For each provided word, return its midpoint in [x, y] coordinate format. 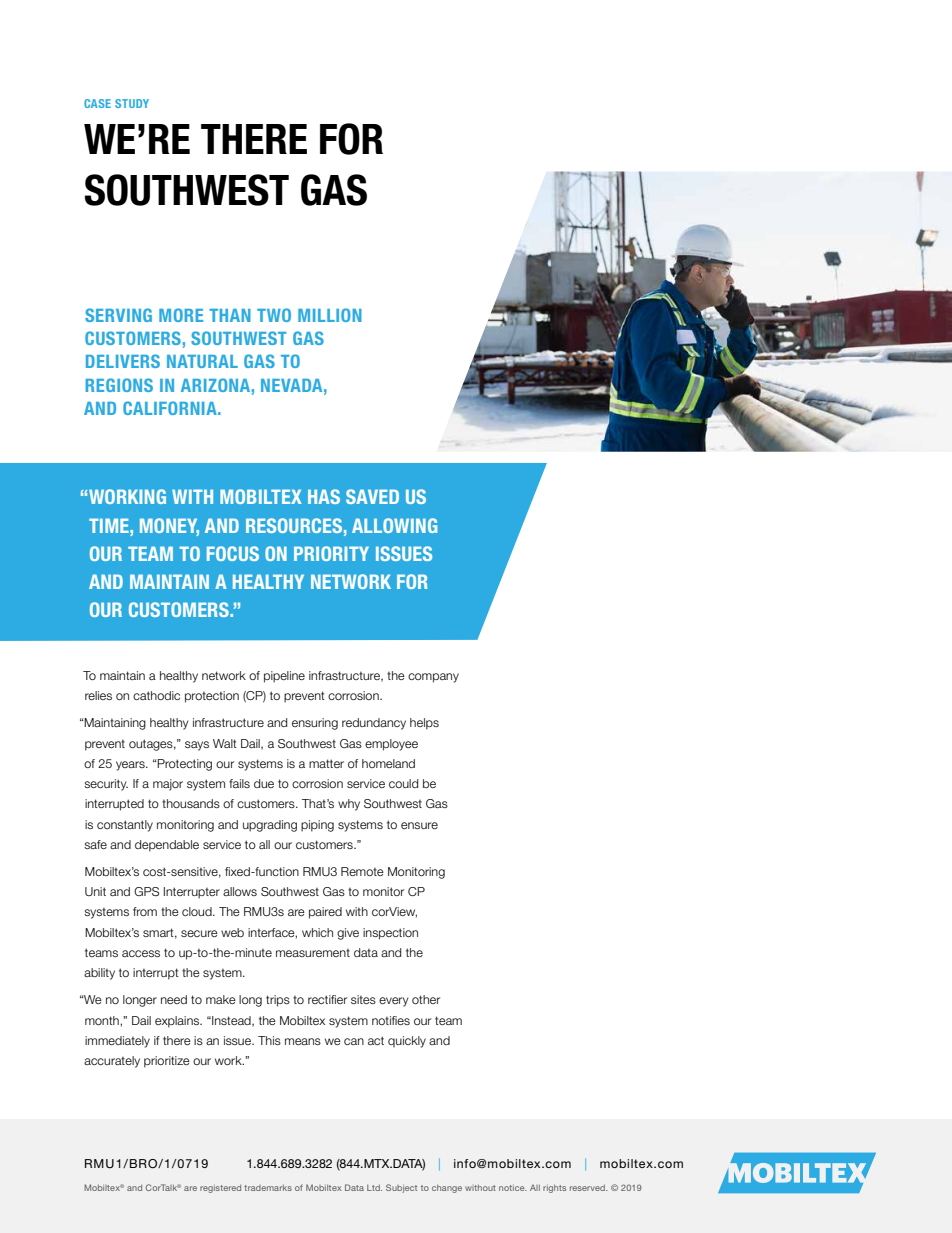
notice [513, 1188]
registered [220, 1189]
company [433, 678]
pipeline [284, 677]
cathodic [156, 695]
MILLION [330, 315]
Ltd [374, 1188]
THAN [230, 315]
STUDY [132, 103]
